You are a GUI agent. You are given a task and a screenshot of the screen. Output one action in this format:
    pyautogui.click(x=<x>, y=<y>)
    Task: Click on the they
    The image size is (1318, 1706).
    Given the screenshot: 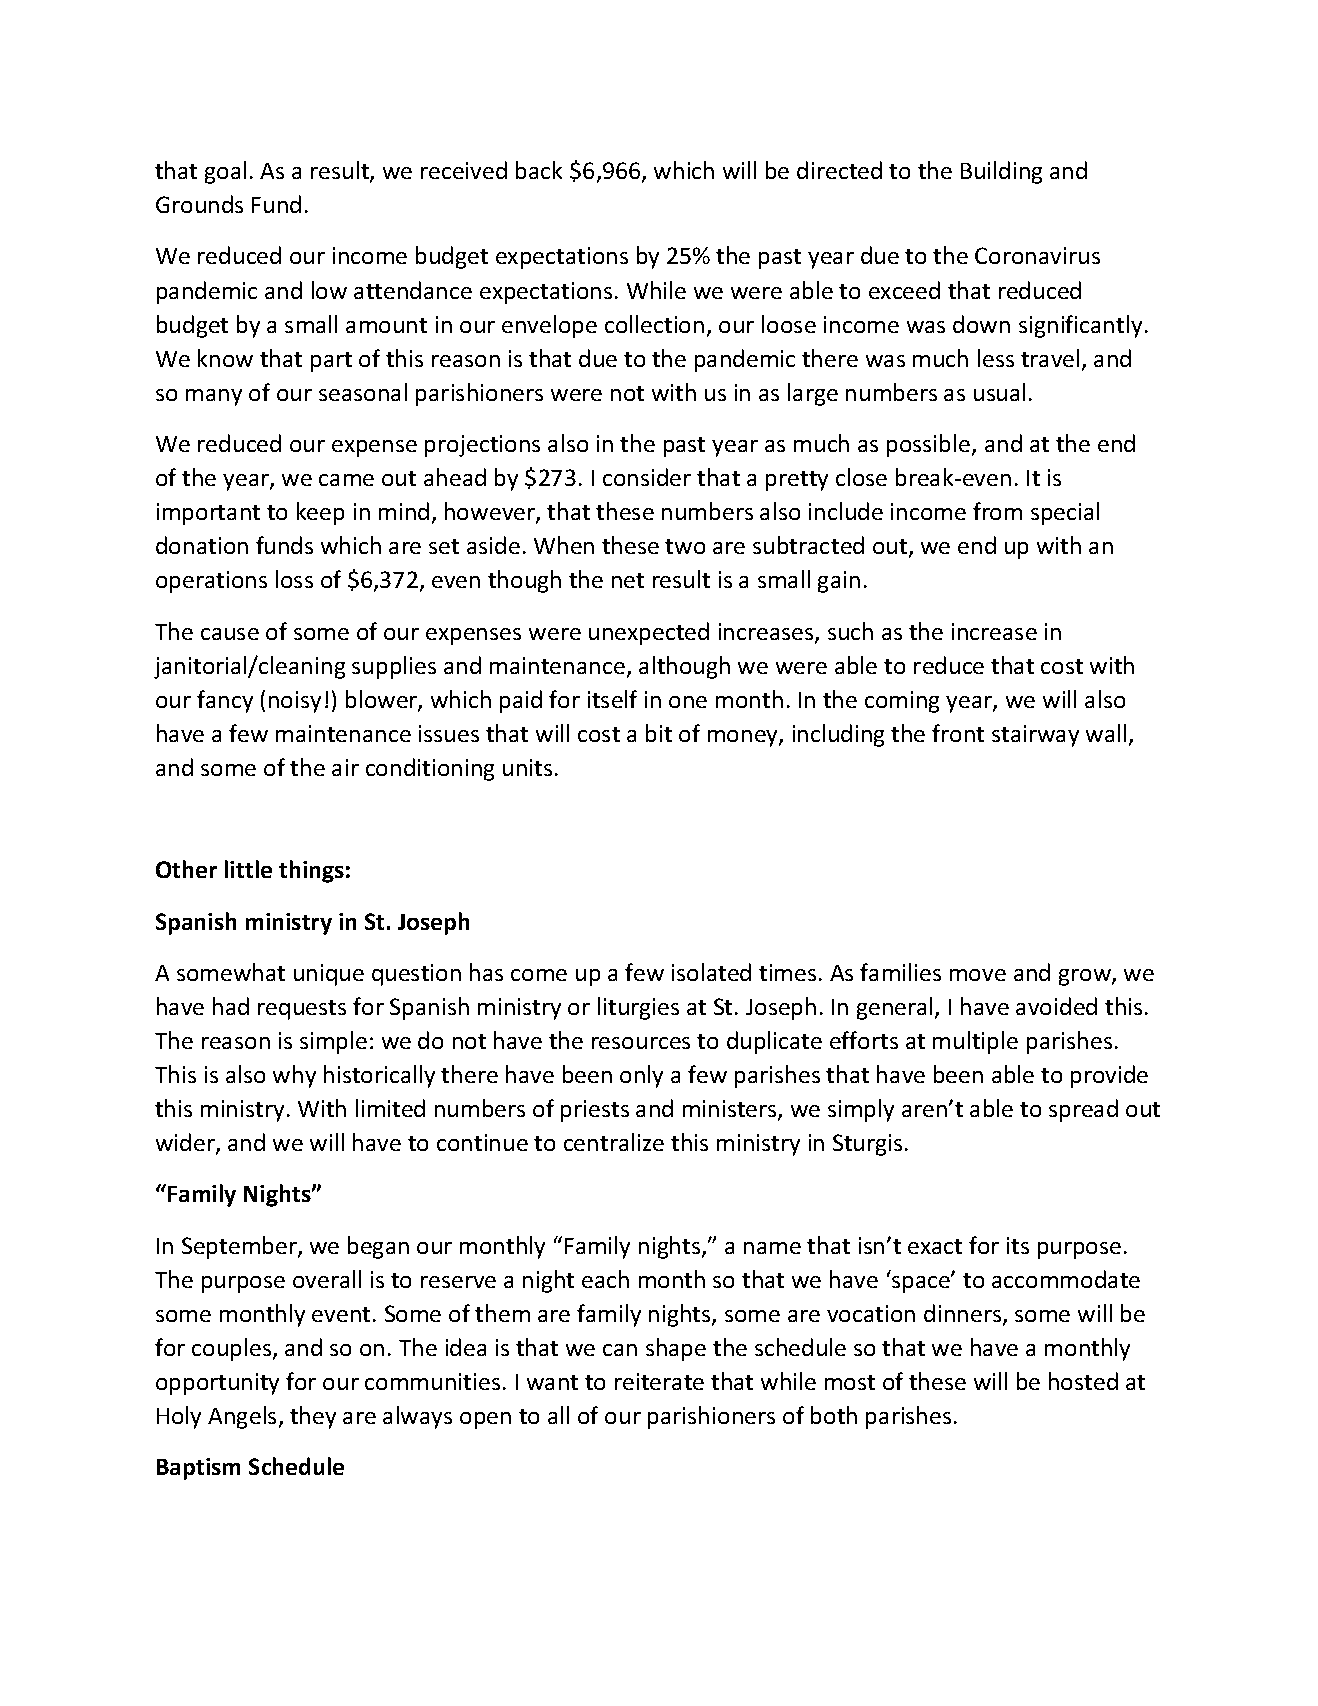 What is the action you would take?
    pyautogui.click(x=313, y=1417)
